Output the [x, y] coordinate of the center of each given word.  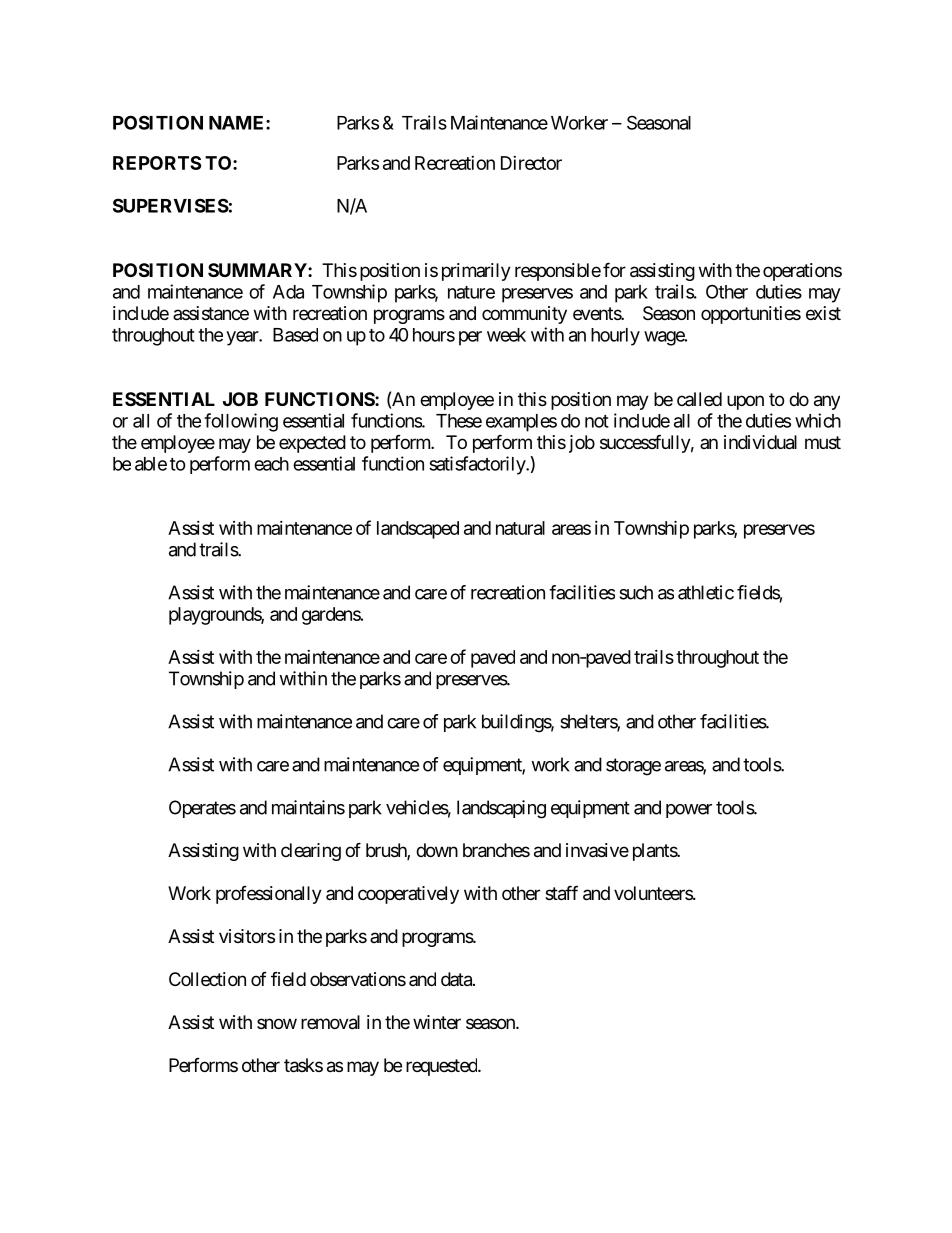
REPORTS [157, 163]
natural [520, 528]
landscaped [418, 530]
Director [531, 163]
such [636, 592]
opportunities [751, 315]
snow [277, 1023]
